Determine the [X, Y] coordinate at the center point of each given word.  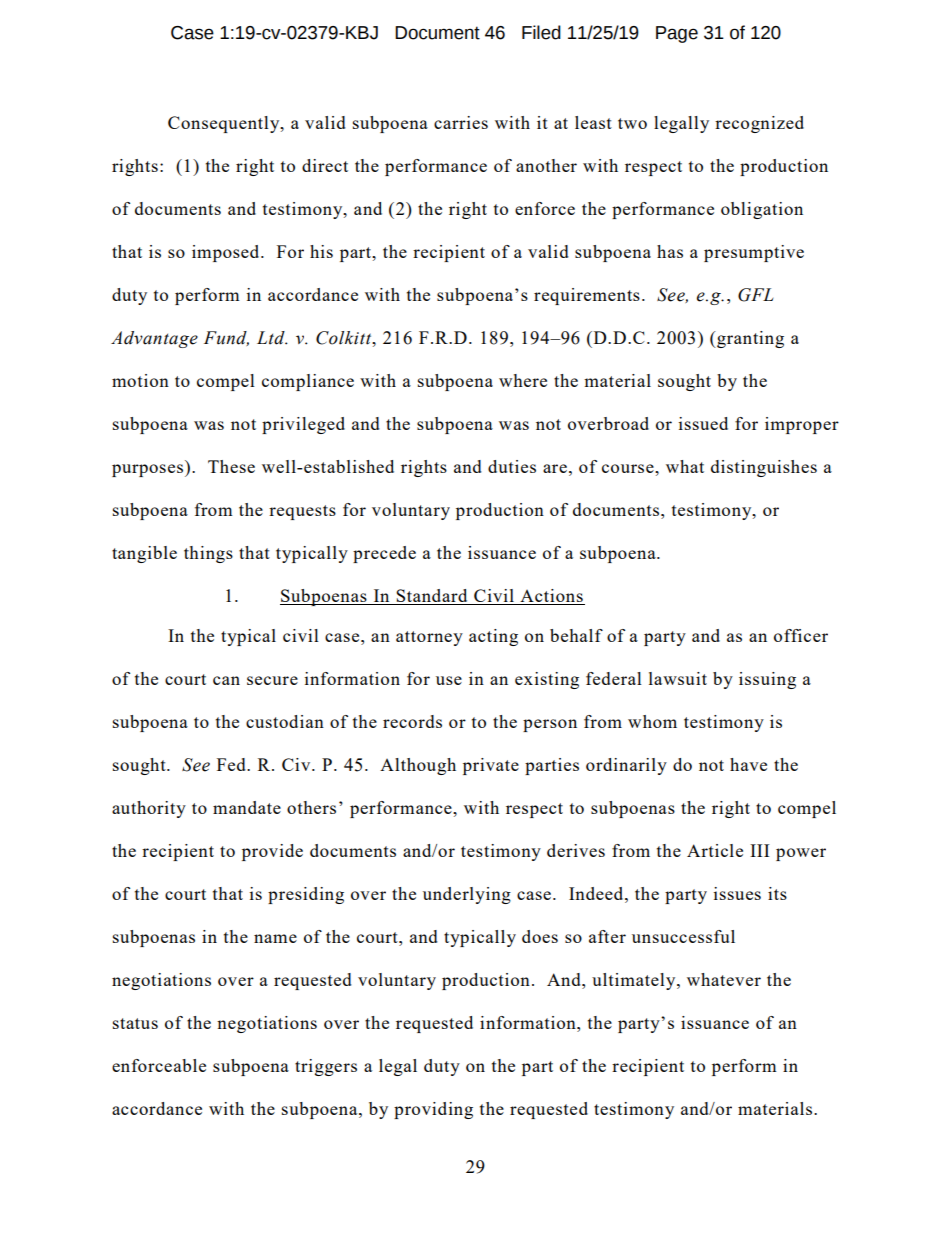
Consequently [225, 124]
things [208, 554]
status [135, 1023]
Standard [432, 597]
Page [677, 34]
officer [801, 635]
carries [461, 122]
